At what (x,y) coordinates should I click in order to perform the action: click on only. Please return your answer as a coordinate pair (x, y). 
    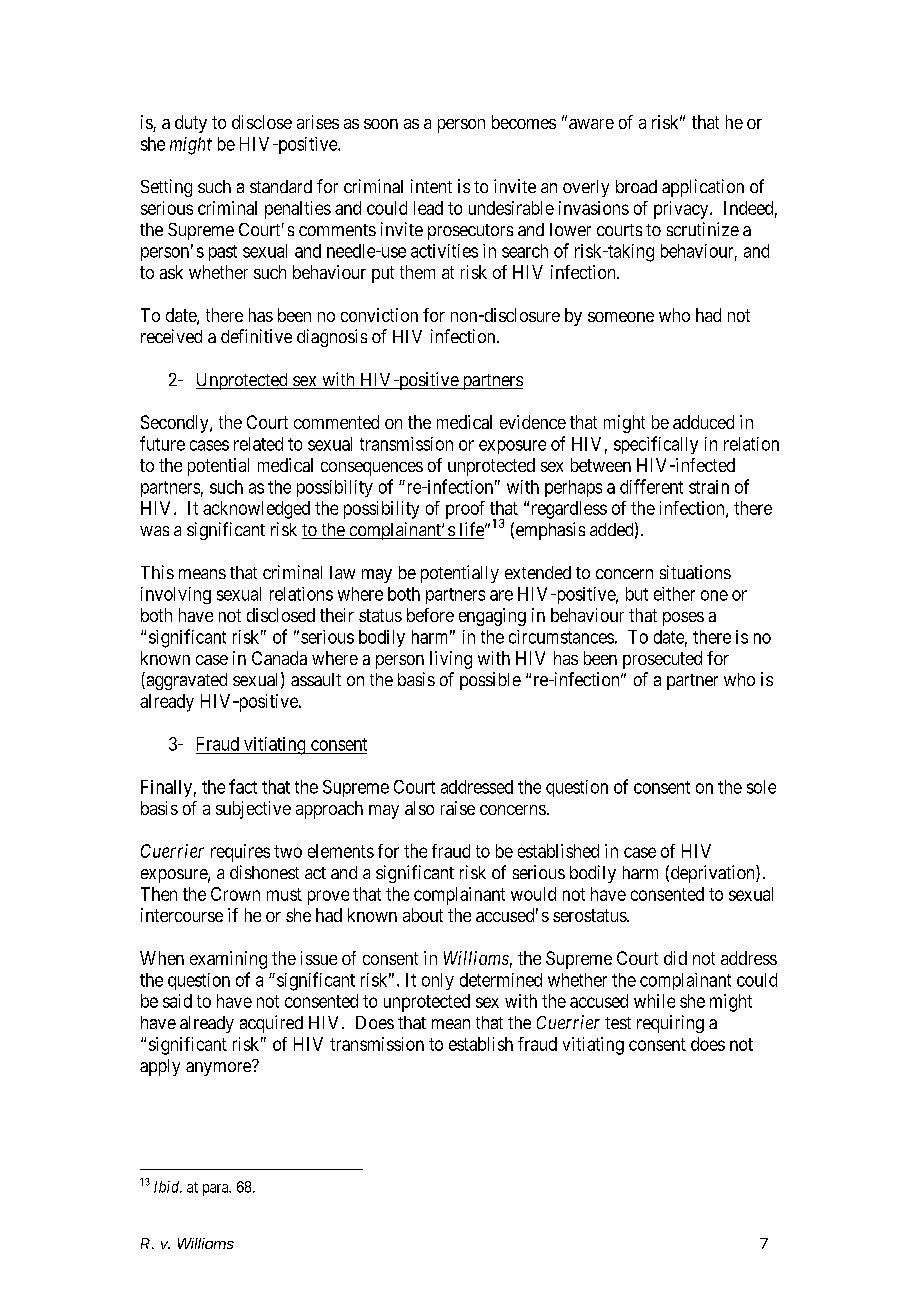
    Looking at the image, I should click on (438, 981).
